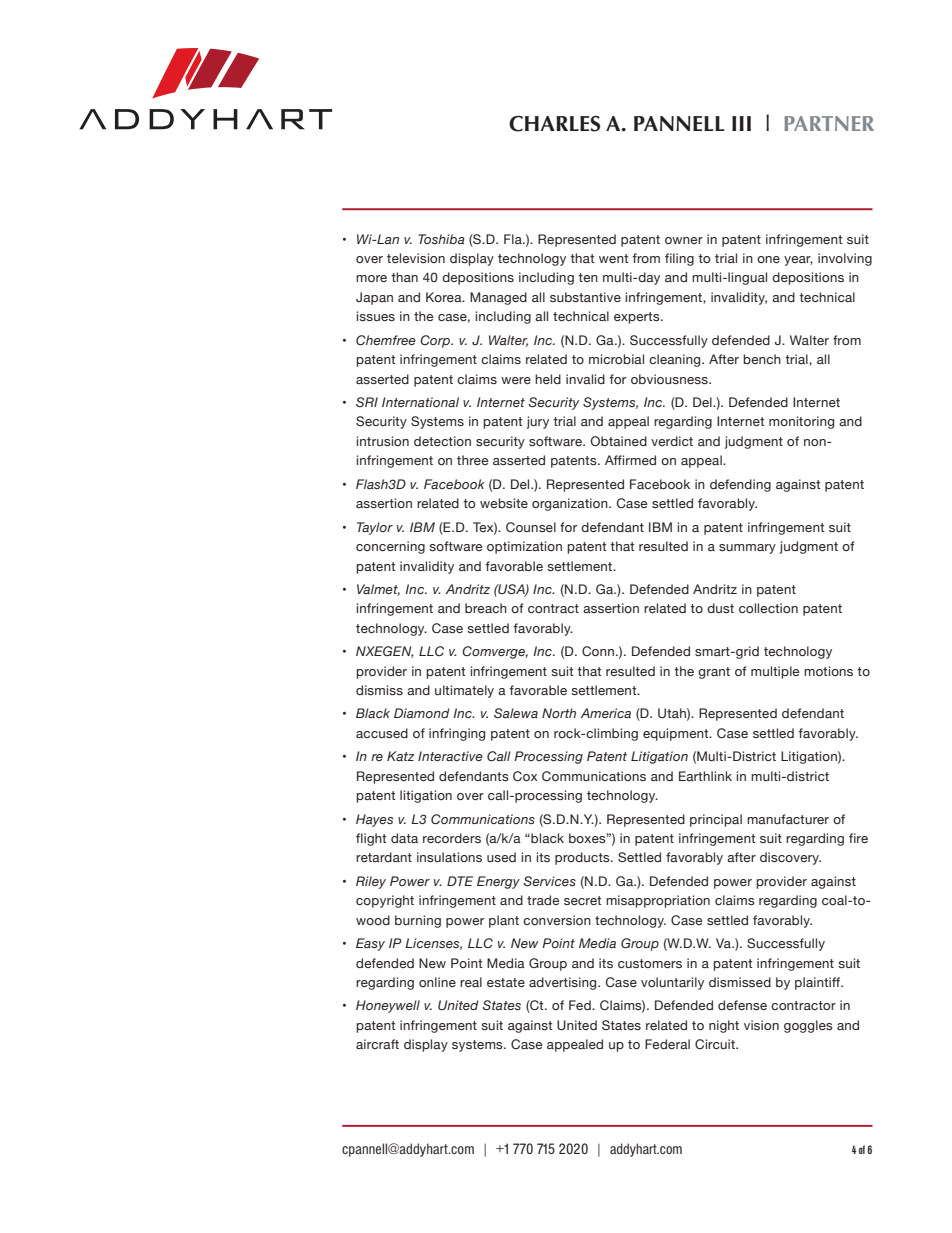 The image size is (952, 1233). Describe the element at coordinates (599, 651) in the page. I see `Conn` at that location.
